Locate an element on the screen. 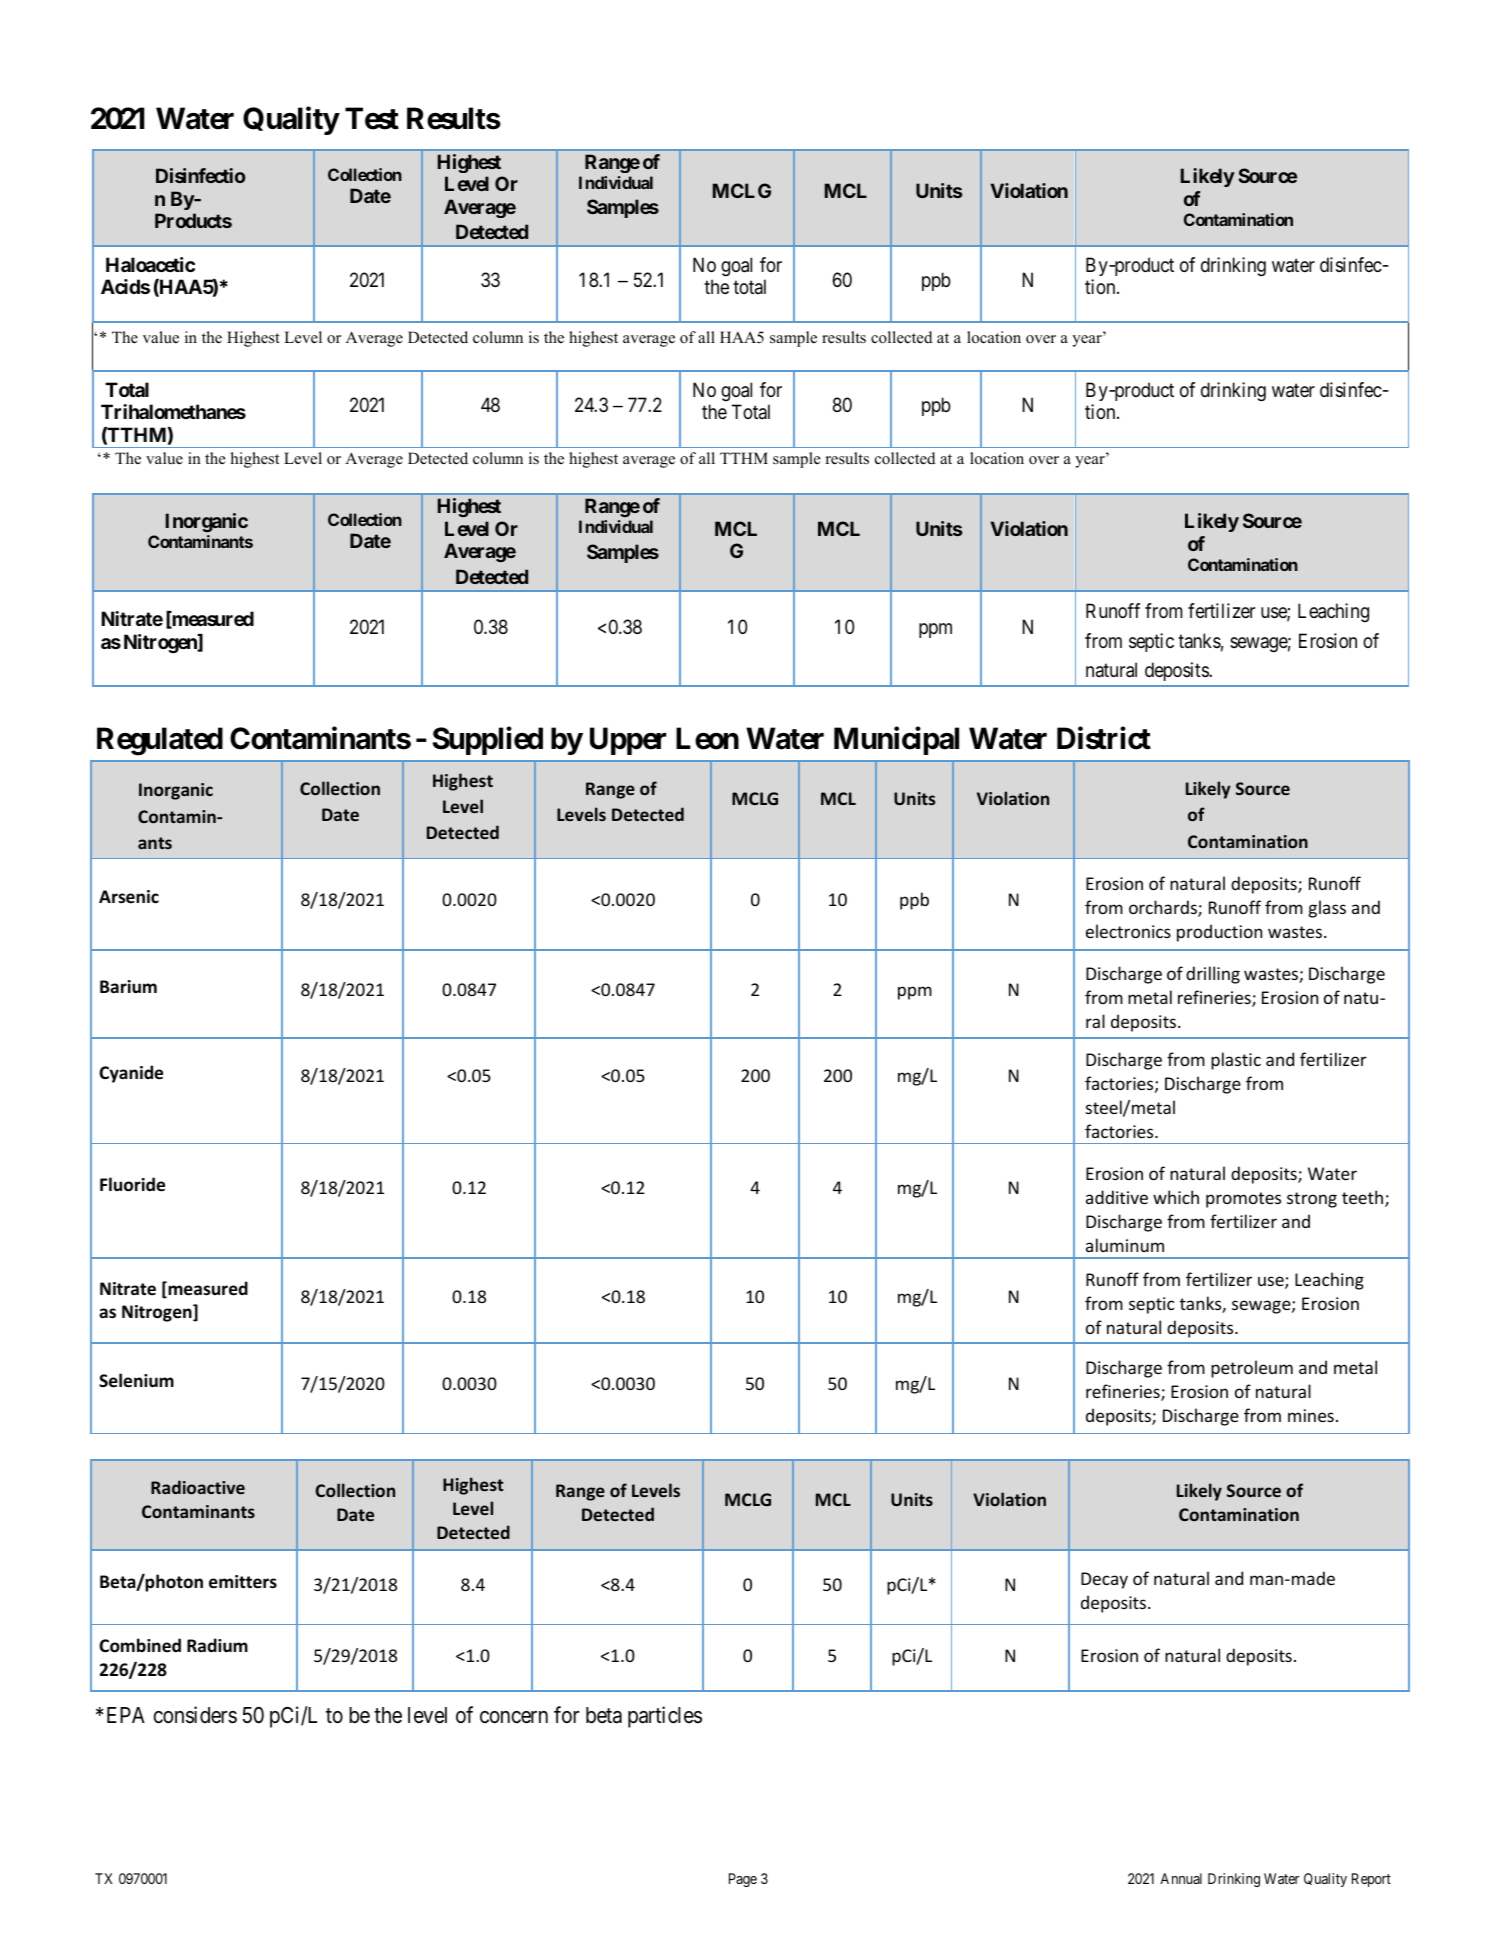 The height and width of the screenshot is (1935, 1495). electronics is located at coordinates (1128, 931).
